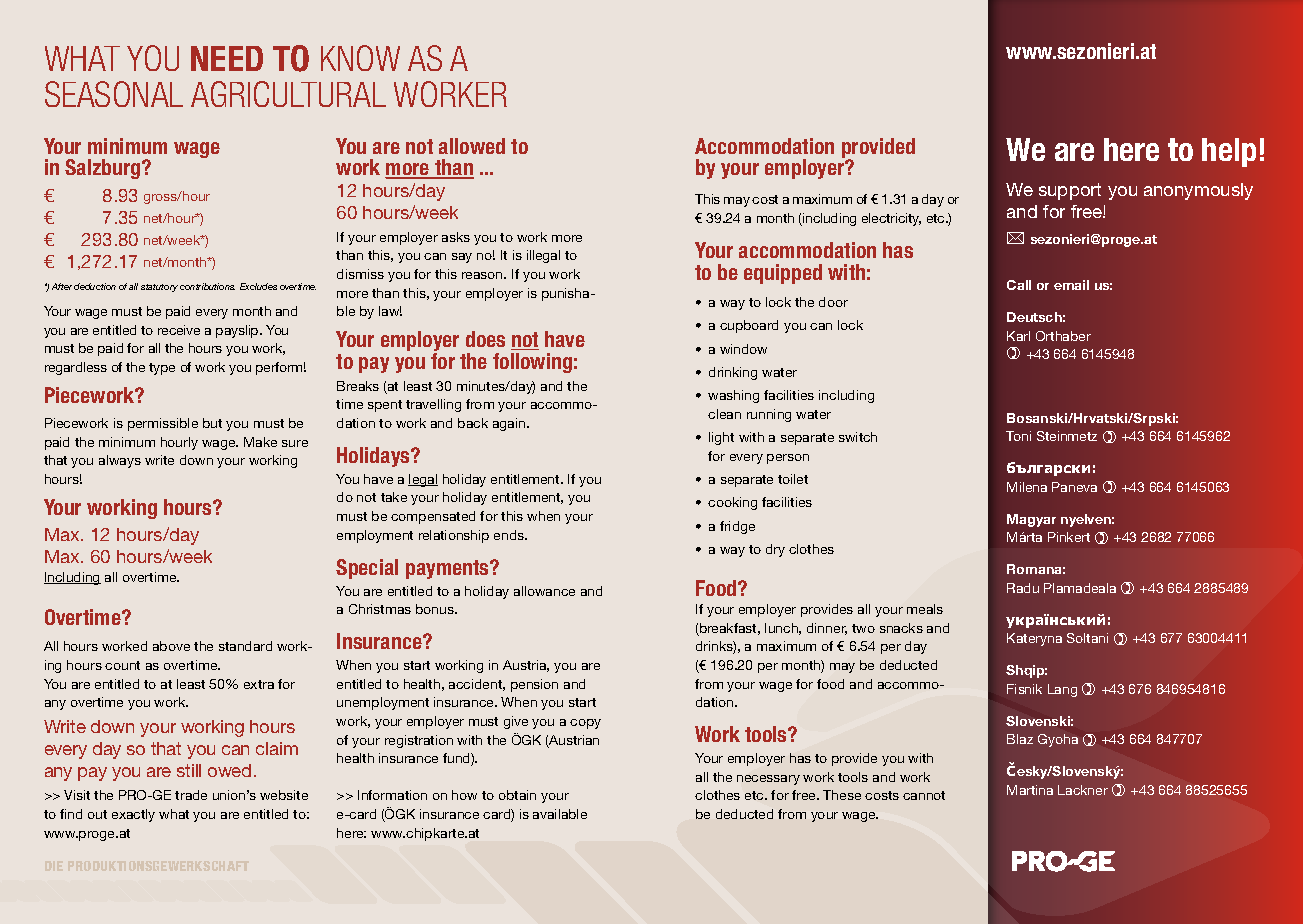  I want to click on available, so click(560, 814).
